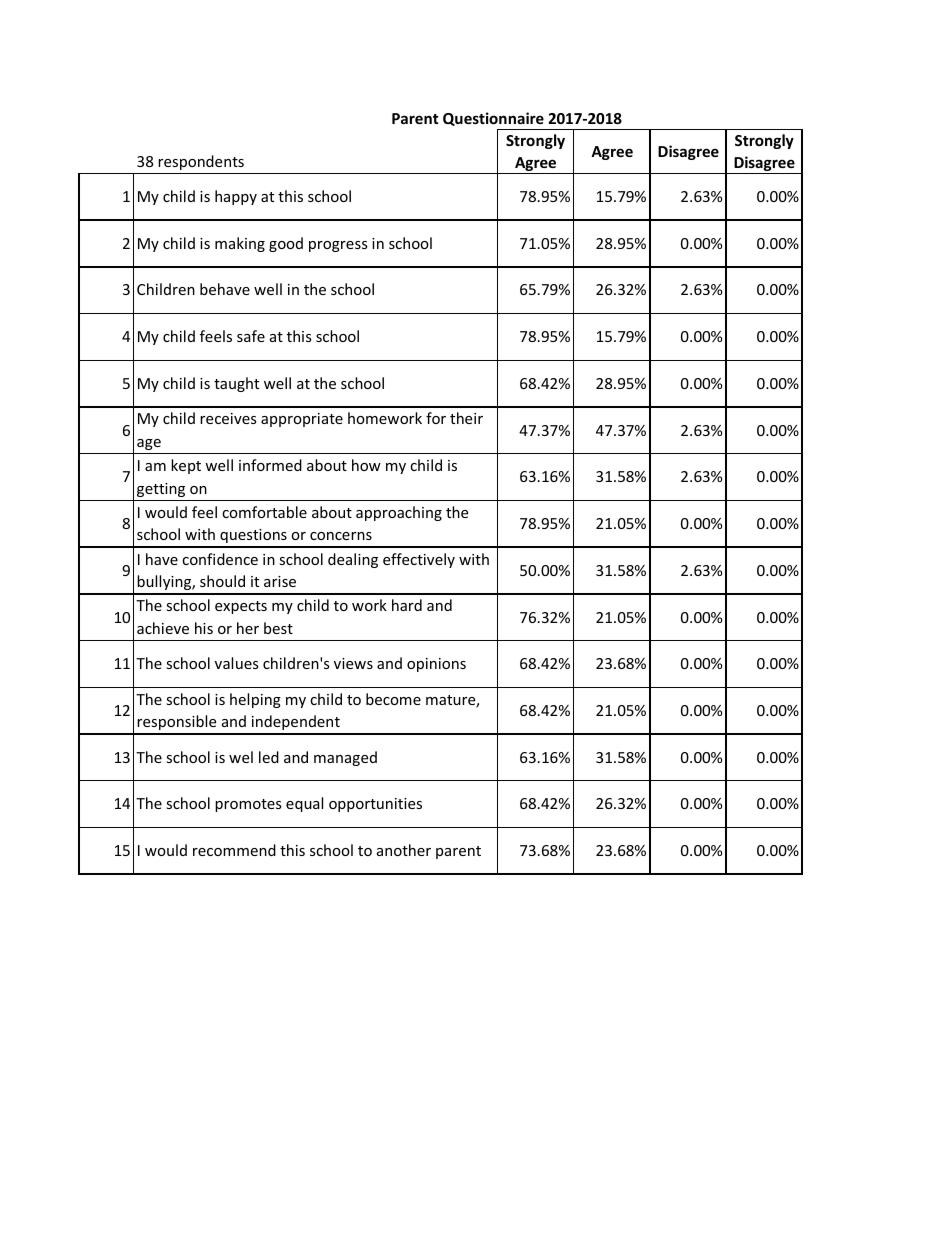 Image resolution: width=952 pixels, height=1233 pixels. Describe the element at coordinates (399, 513) in the page. I see `approaching` at that location.
